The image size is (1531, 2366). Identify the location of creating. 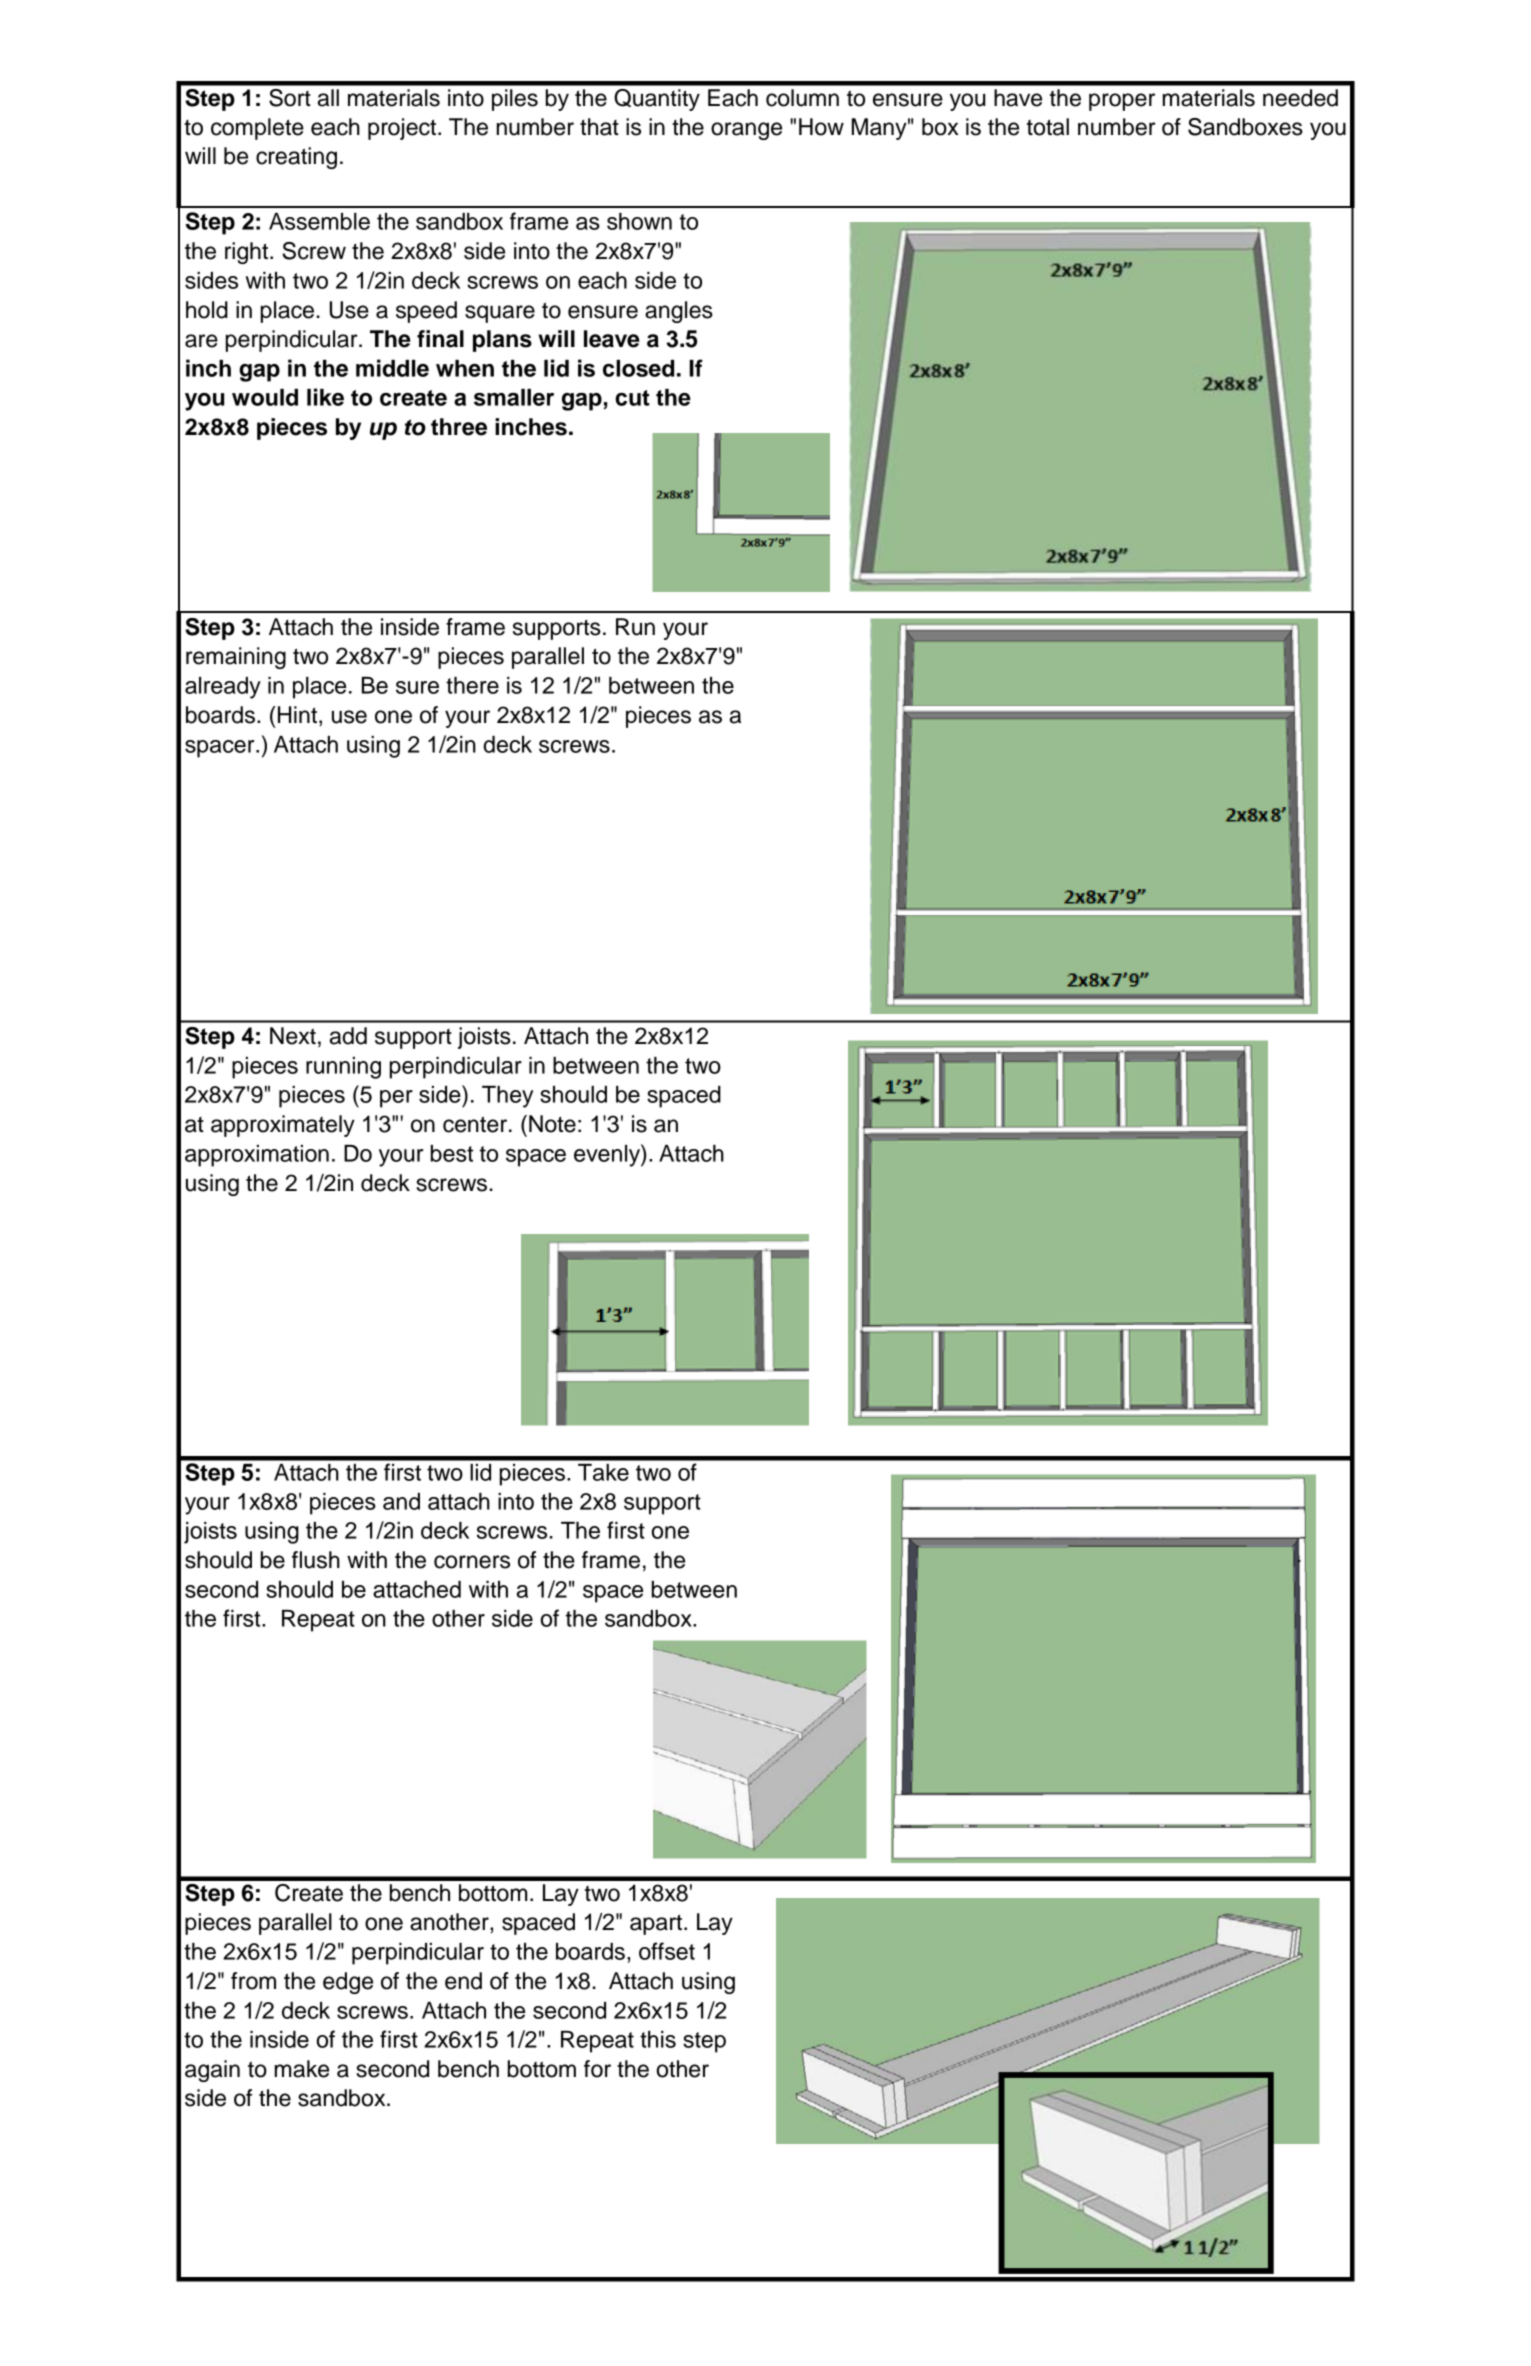
(296, 158).
